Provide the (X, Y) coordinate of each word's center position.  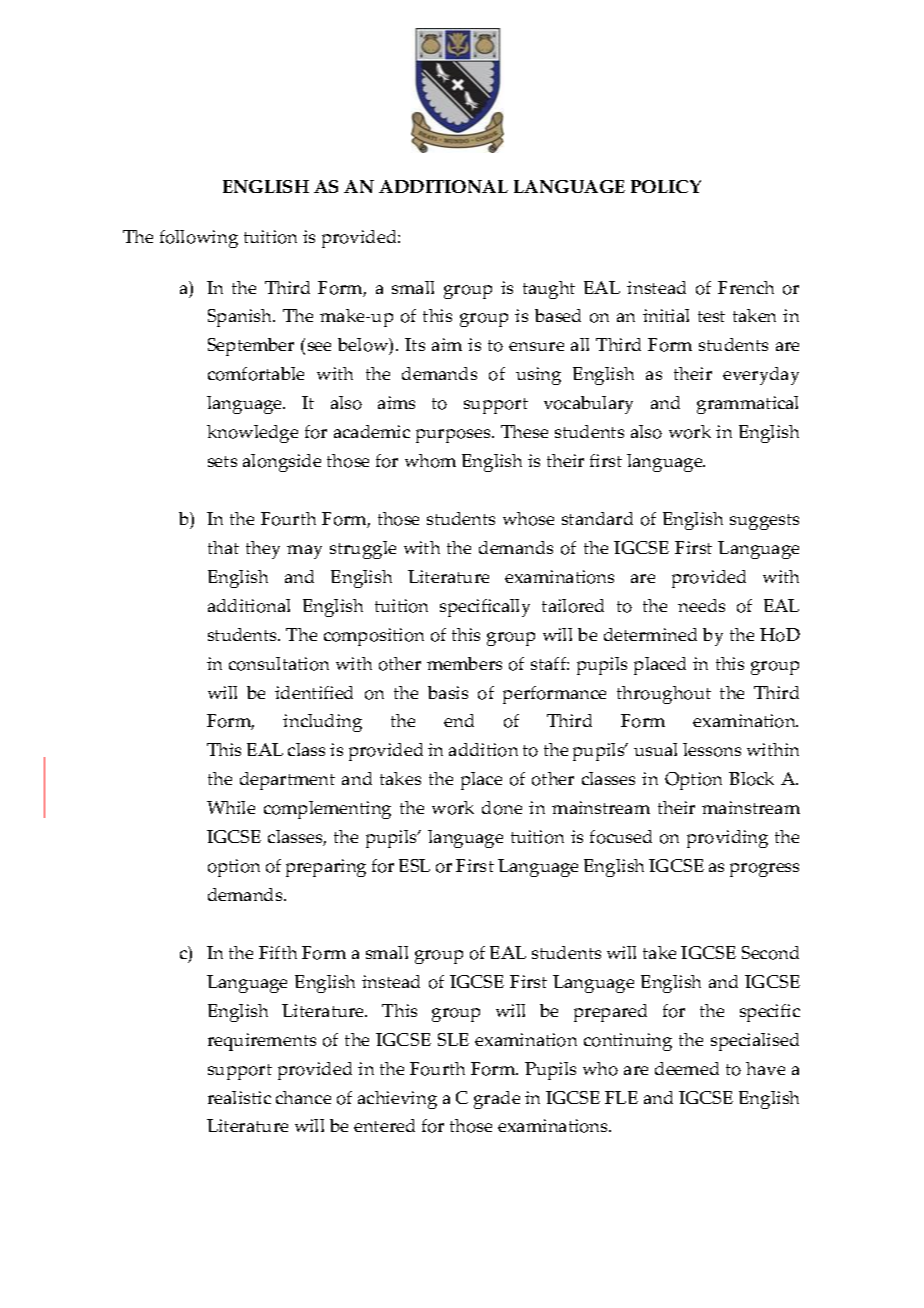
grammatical (747, 405)
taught (549, 290)
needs (701, 605)
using (538, 376)
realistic (239, 1097)
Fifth (278, 952)
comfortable (256, 374)
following (199, 239)
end (459, 720)
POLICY (666, 186)
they (263, 550)
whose (528, 519)
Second (770, 953)
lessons (712, 750)
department (287, 781)
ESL (414, 865)
